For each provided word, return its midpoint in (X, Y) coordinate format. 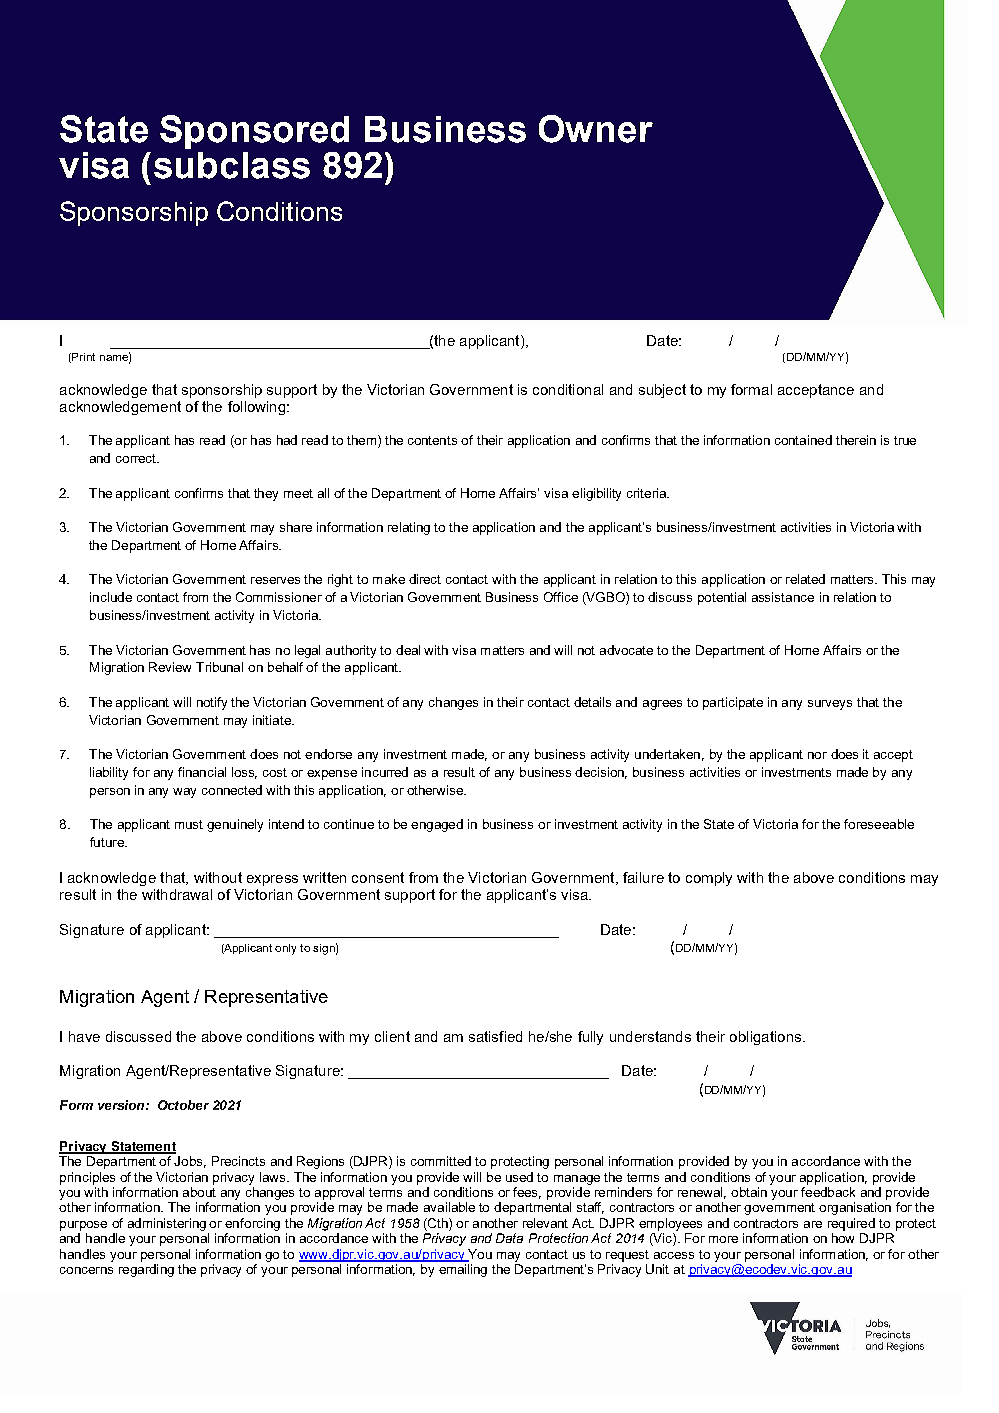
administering (167, 1224)
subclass (232, 163)
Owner (596, 129)
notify (212, 703)
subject (662, 391)
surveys (830, 705)
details (592, 702)
